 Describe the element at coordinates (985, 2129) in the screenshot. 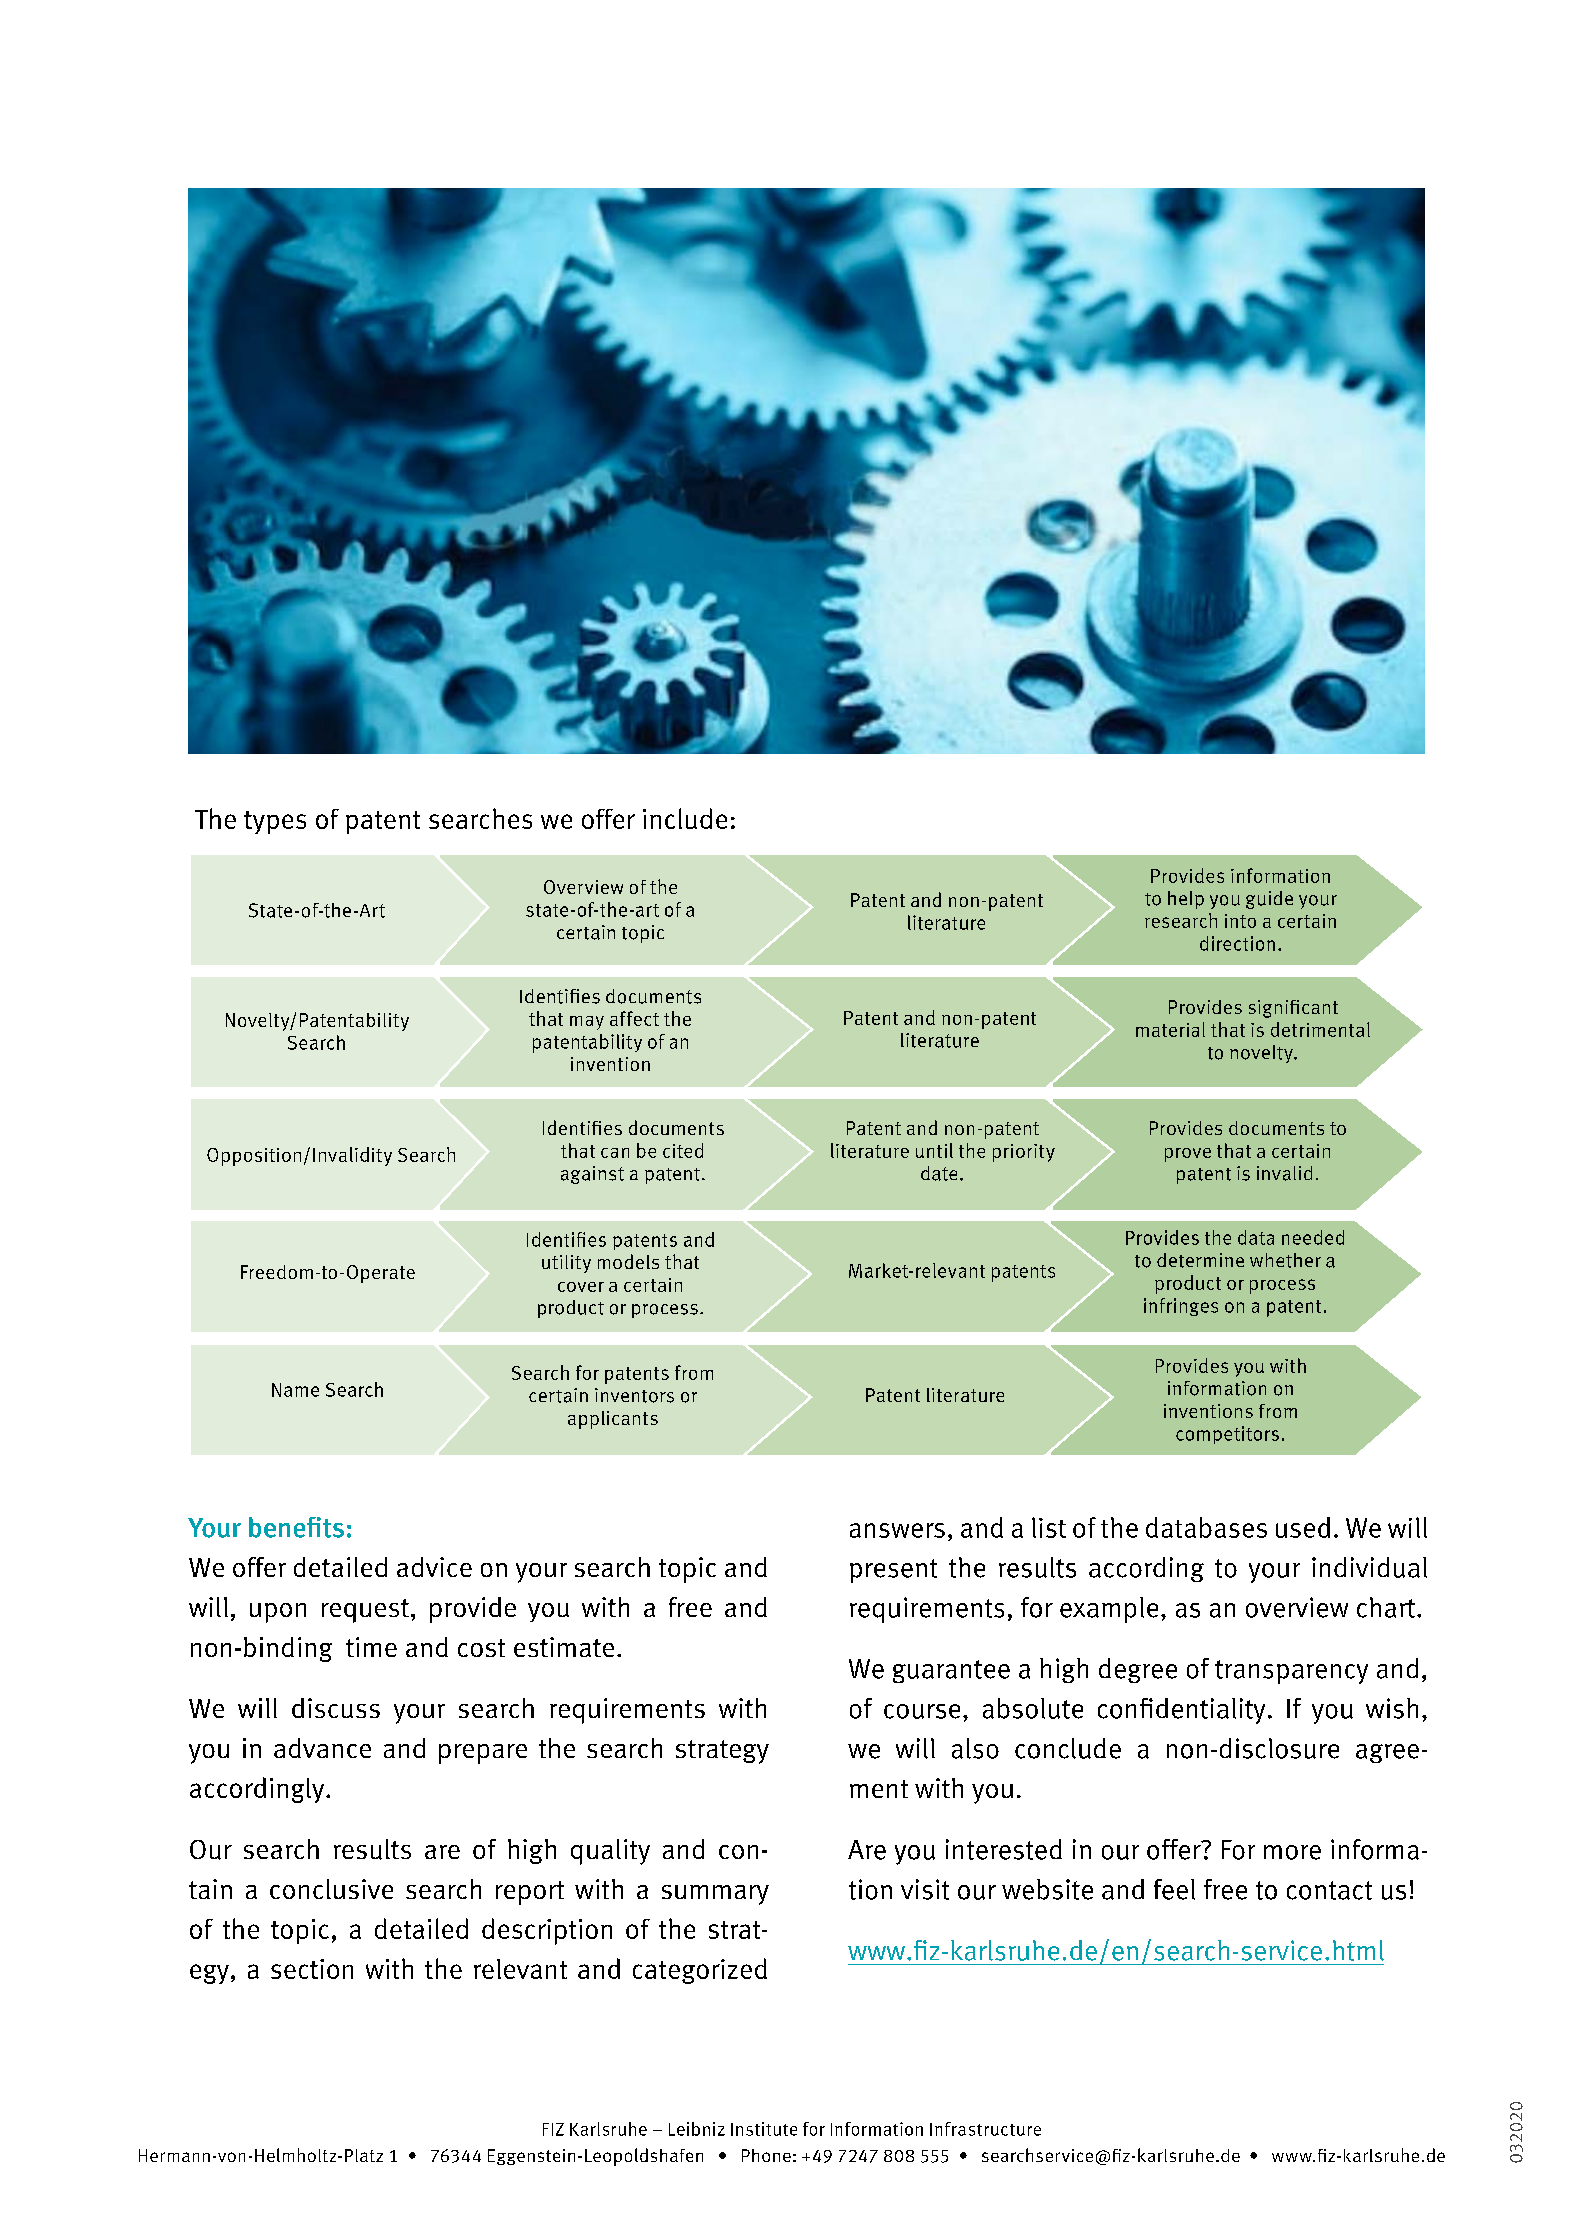

I see `Infrastructure` at that location.
